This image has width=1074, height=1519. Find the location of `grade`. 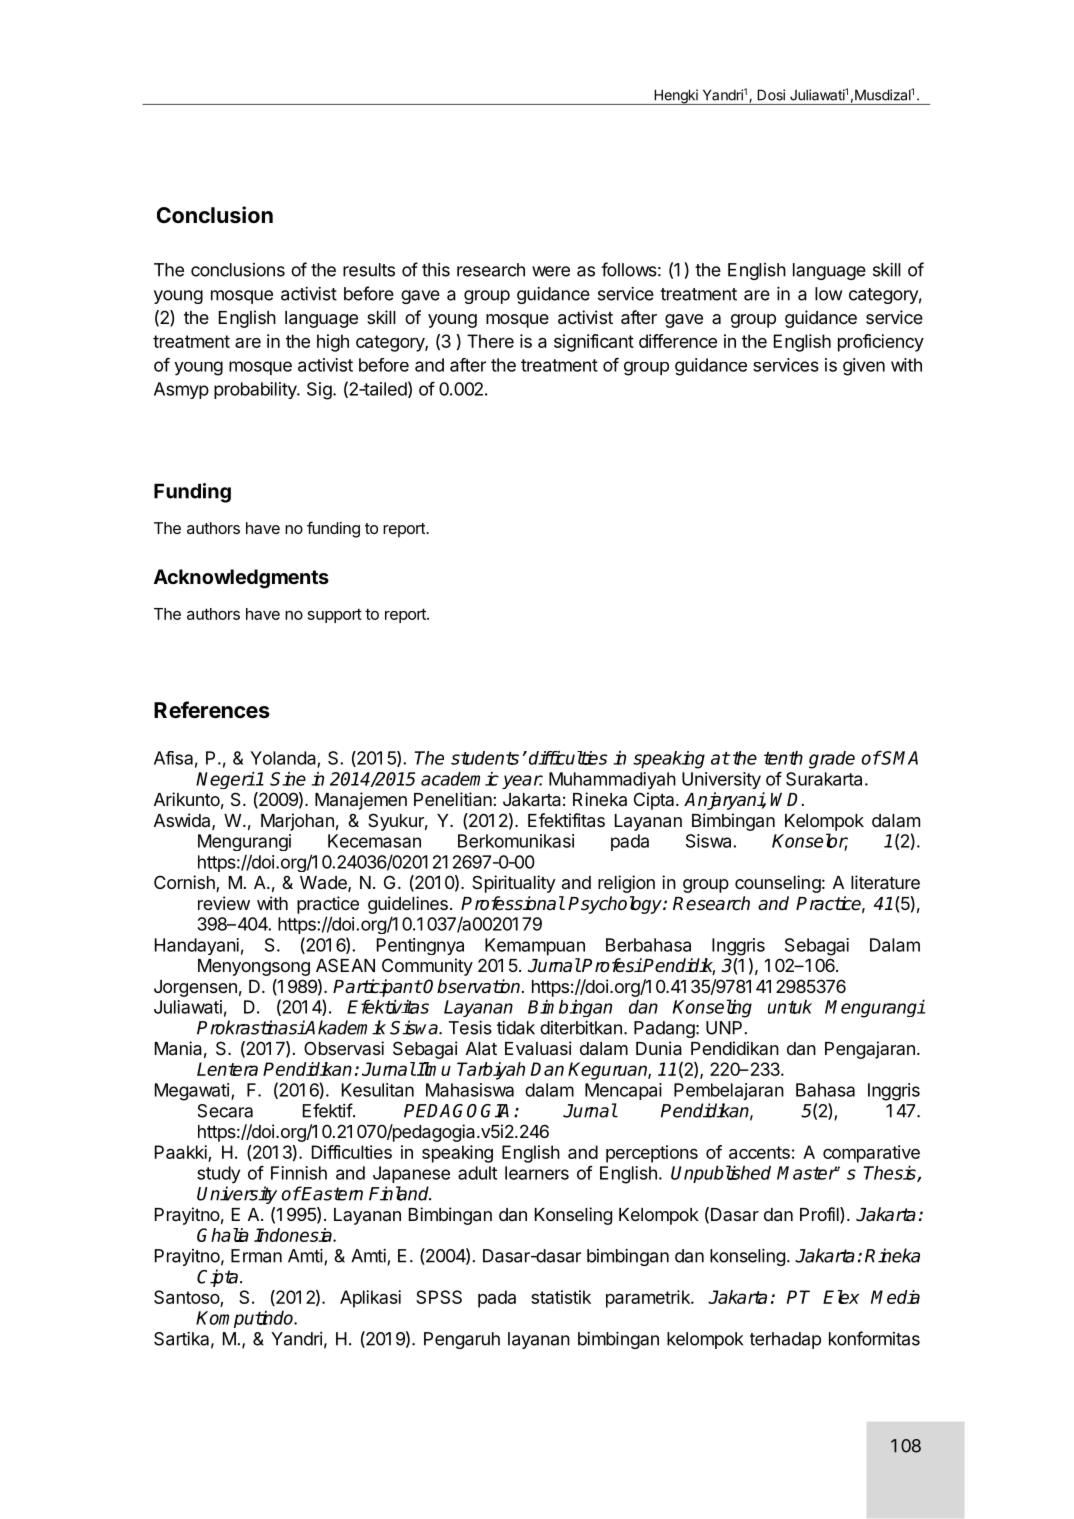

grade is located at coordinates (832, 760).
